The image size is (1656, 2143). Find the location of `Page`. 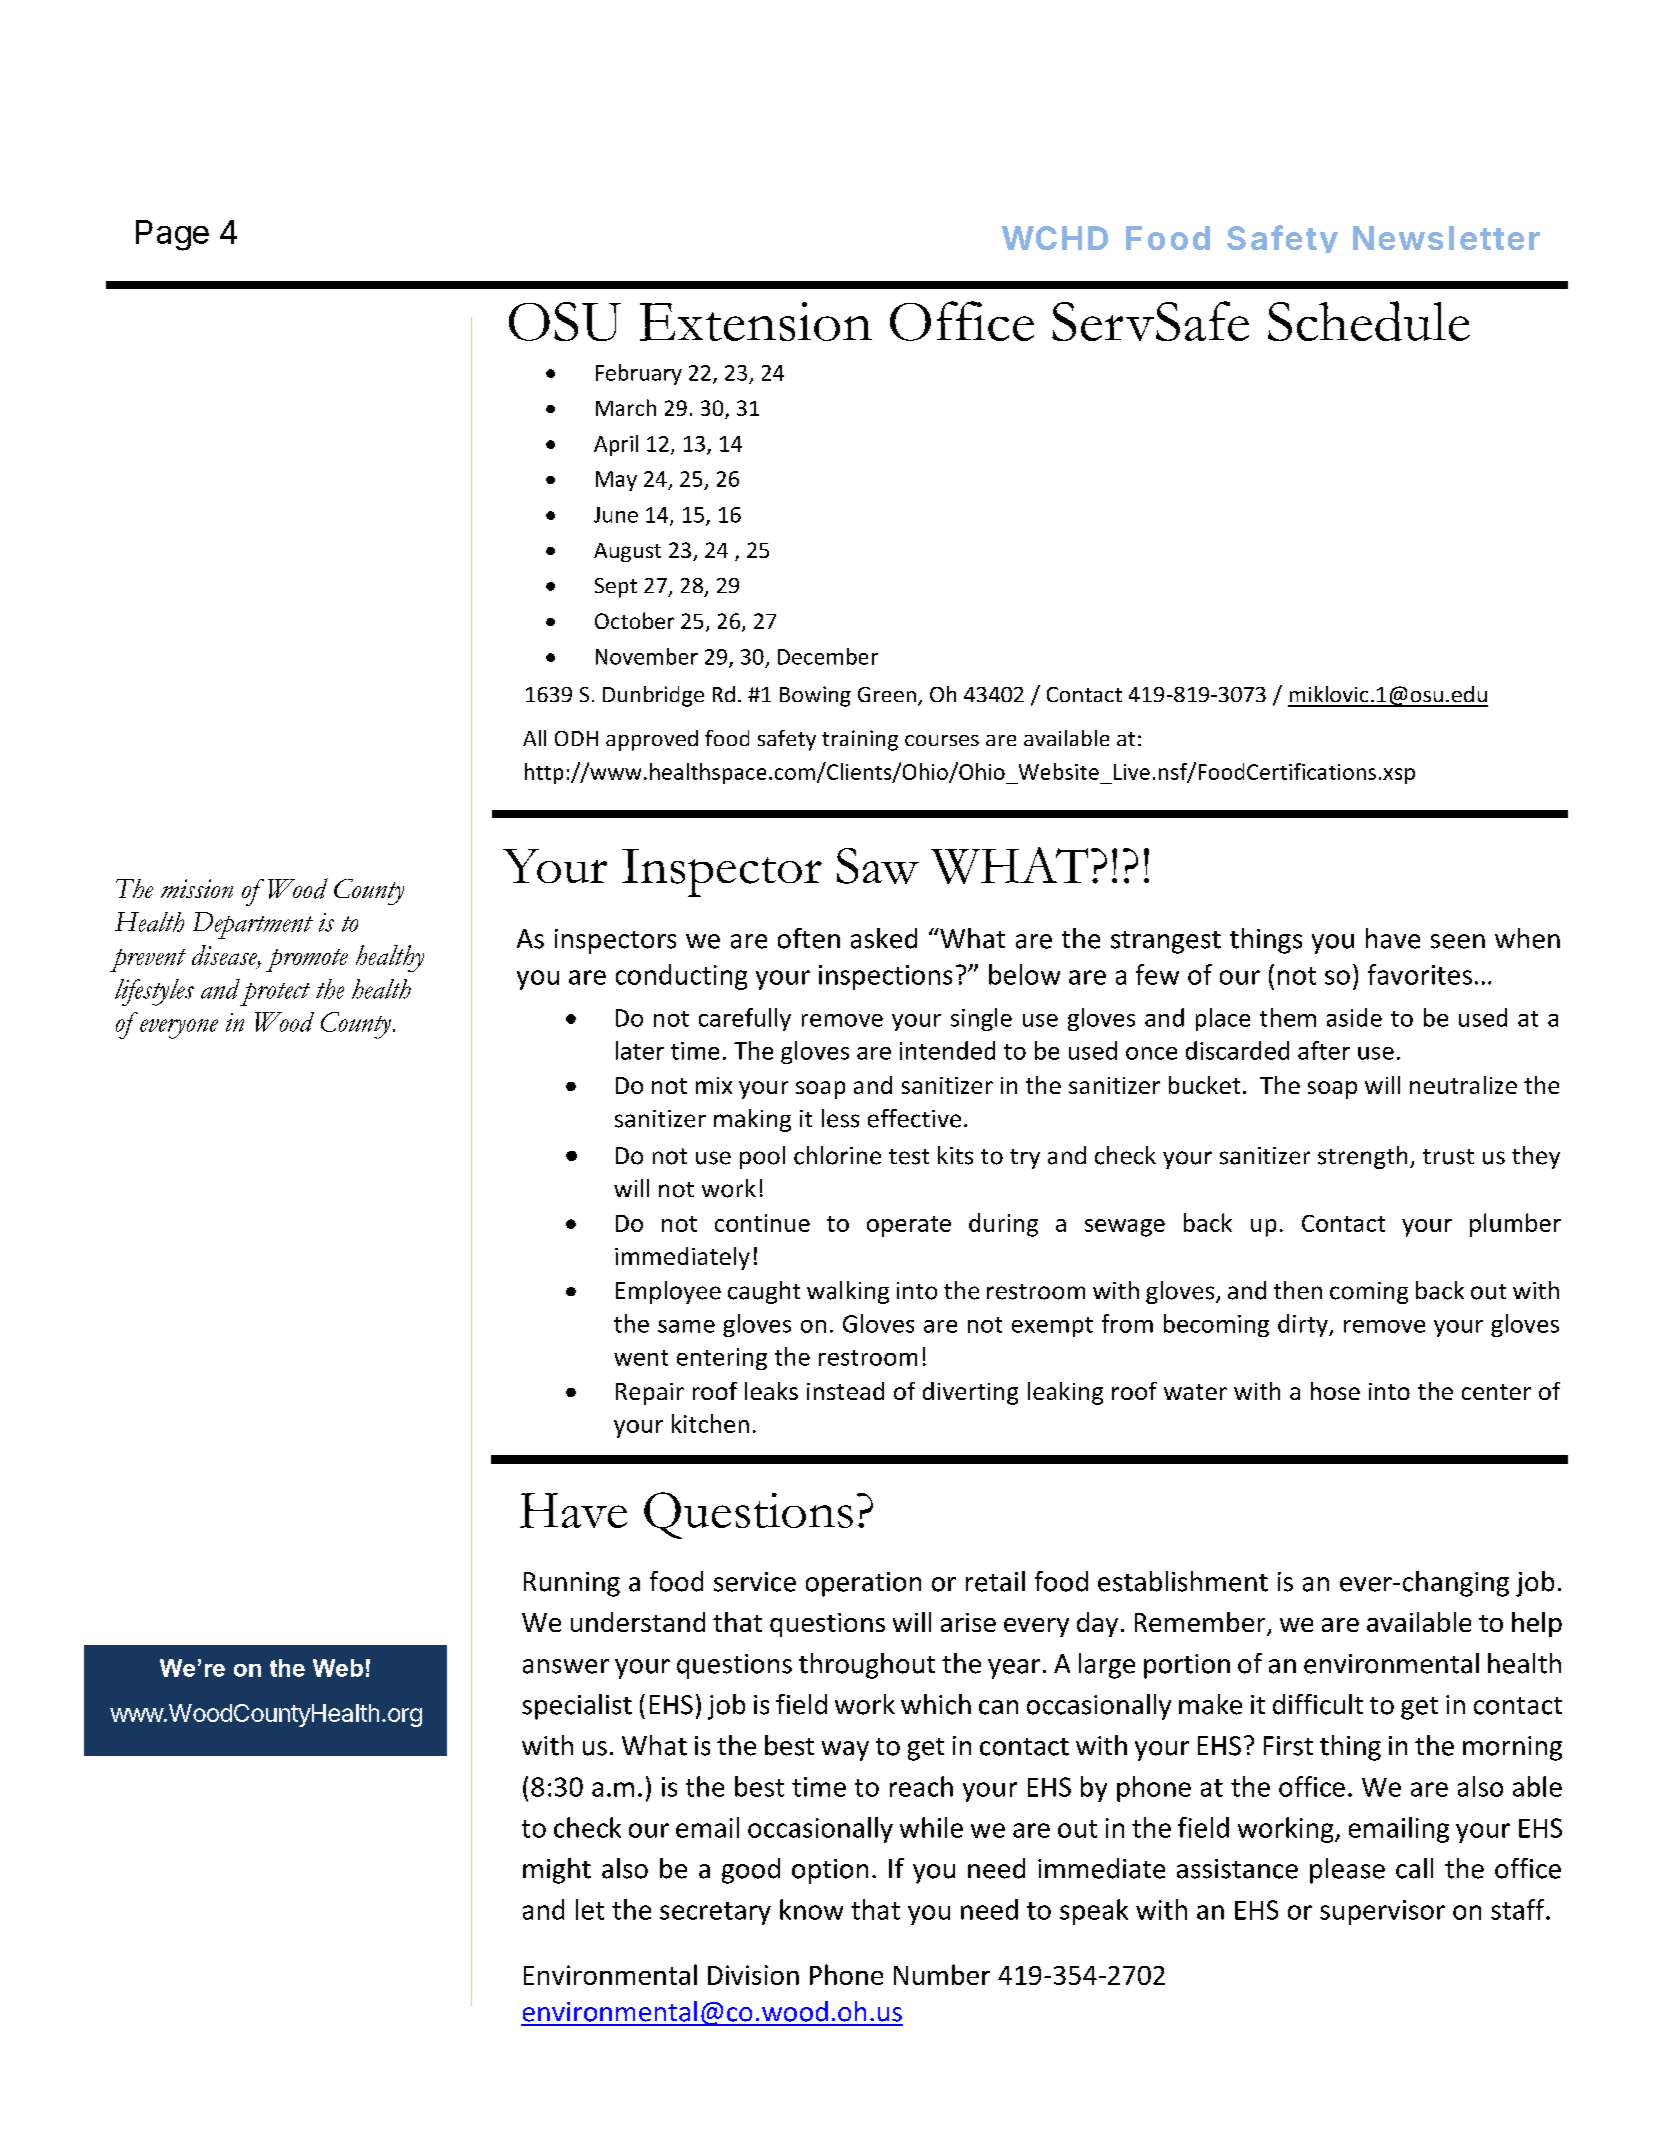

Page is located at coordinates (172, 235).
